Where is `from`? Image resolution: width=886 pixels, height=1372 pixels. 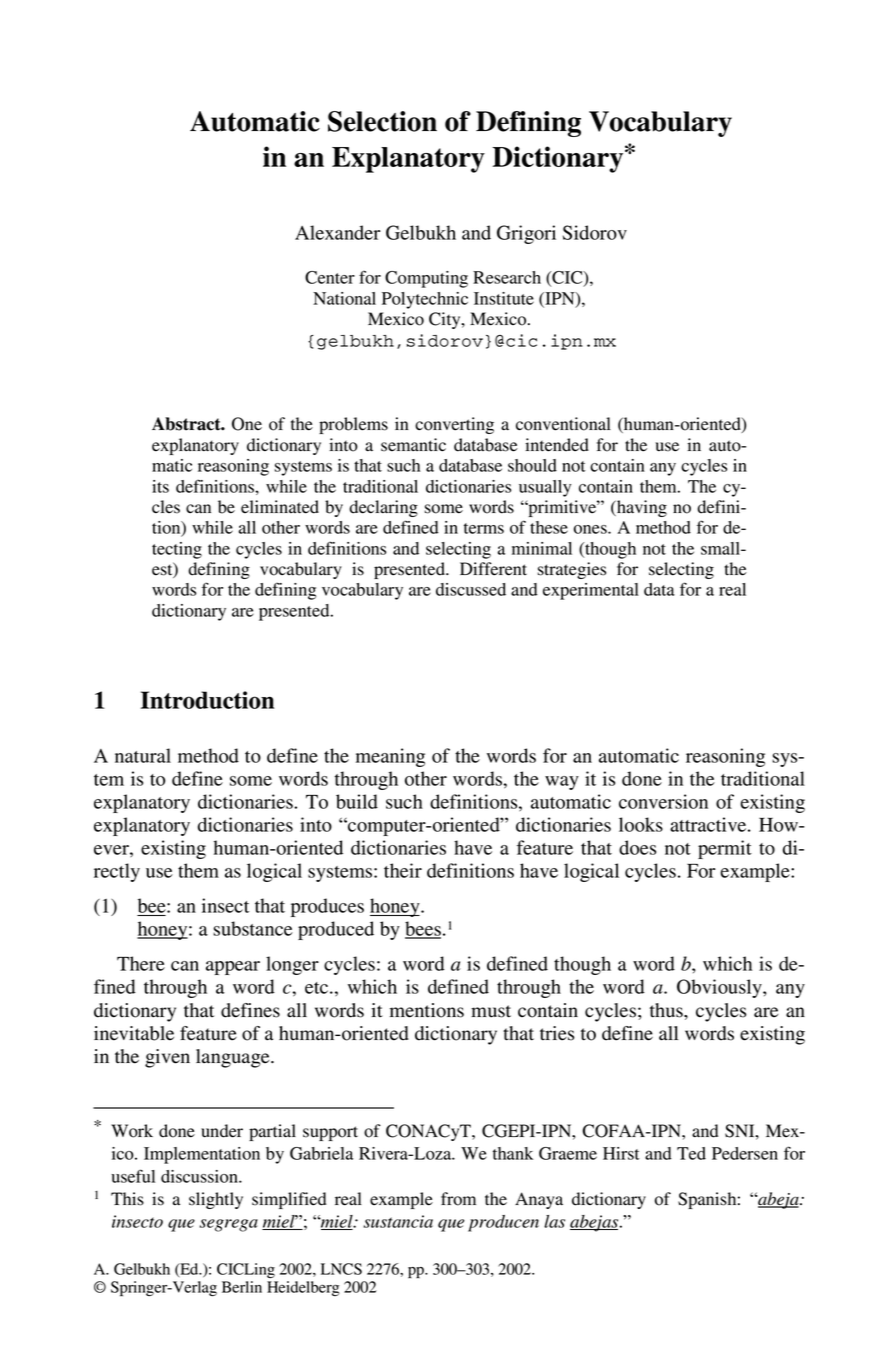 from is located at coordinates (458, 1199).
